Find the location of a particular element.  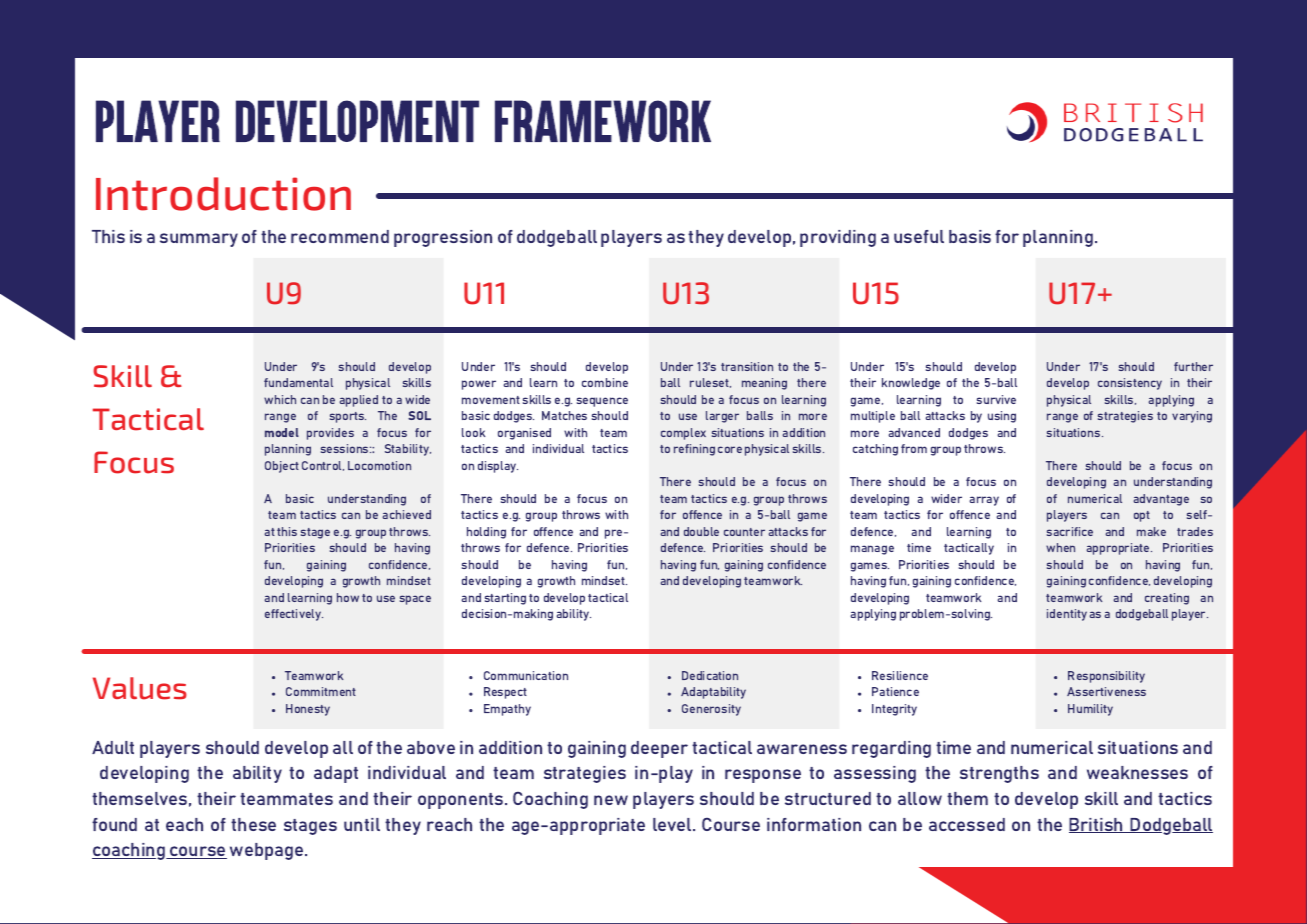

refining is located at coordinates (694, 450).
